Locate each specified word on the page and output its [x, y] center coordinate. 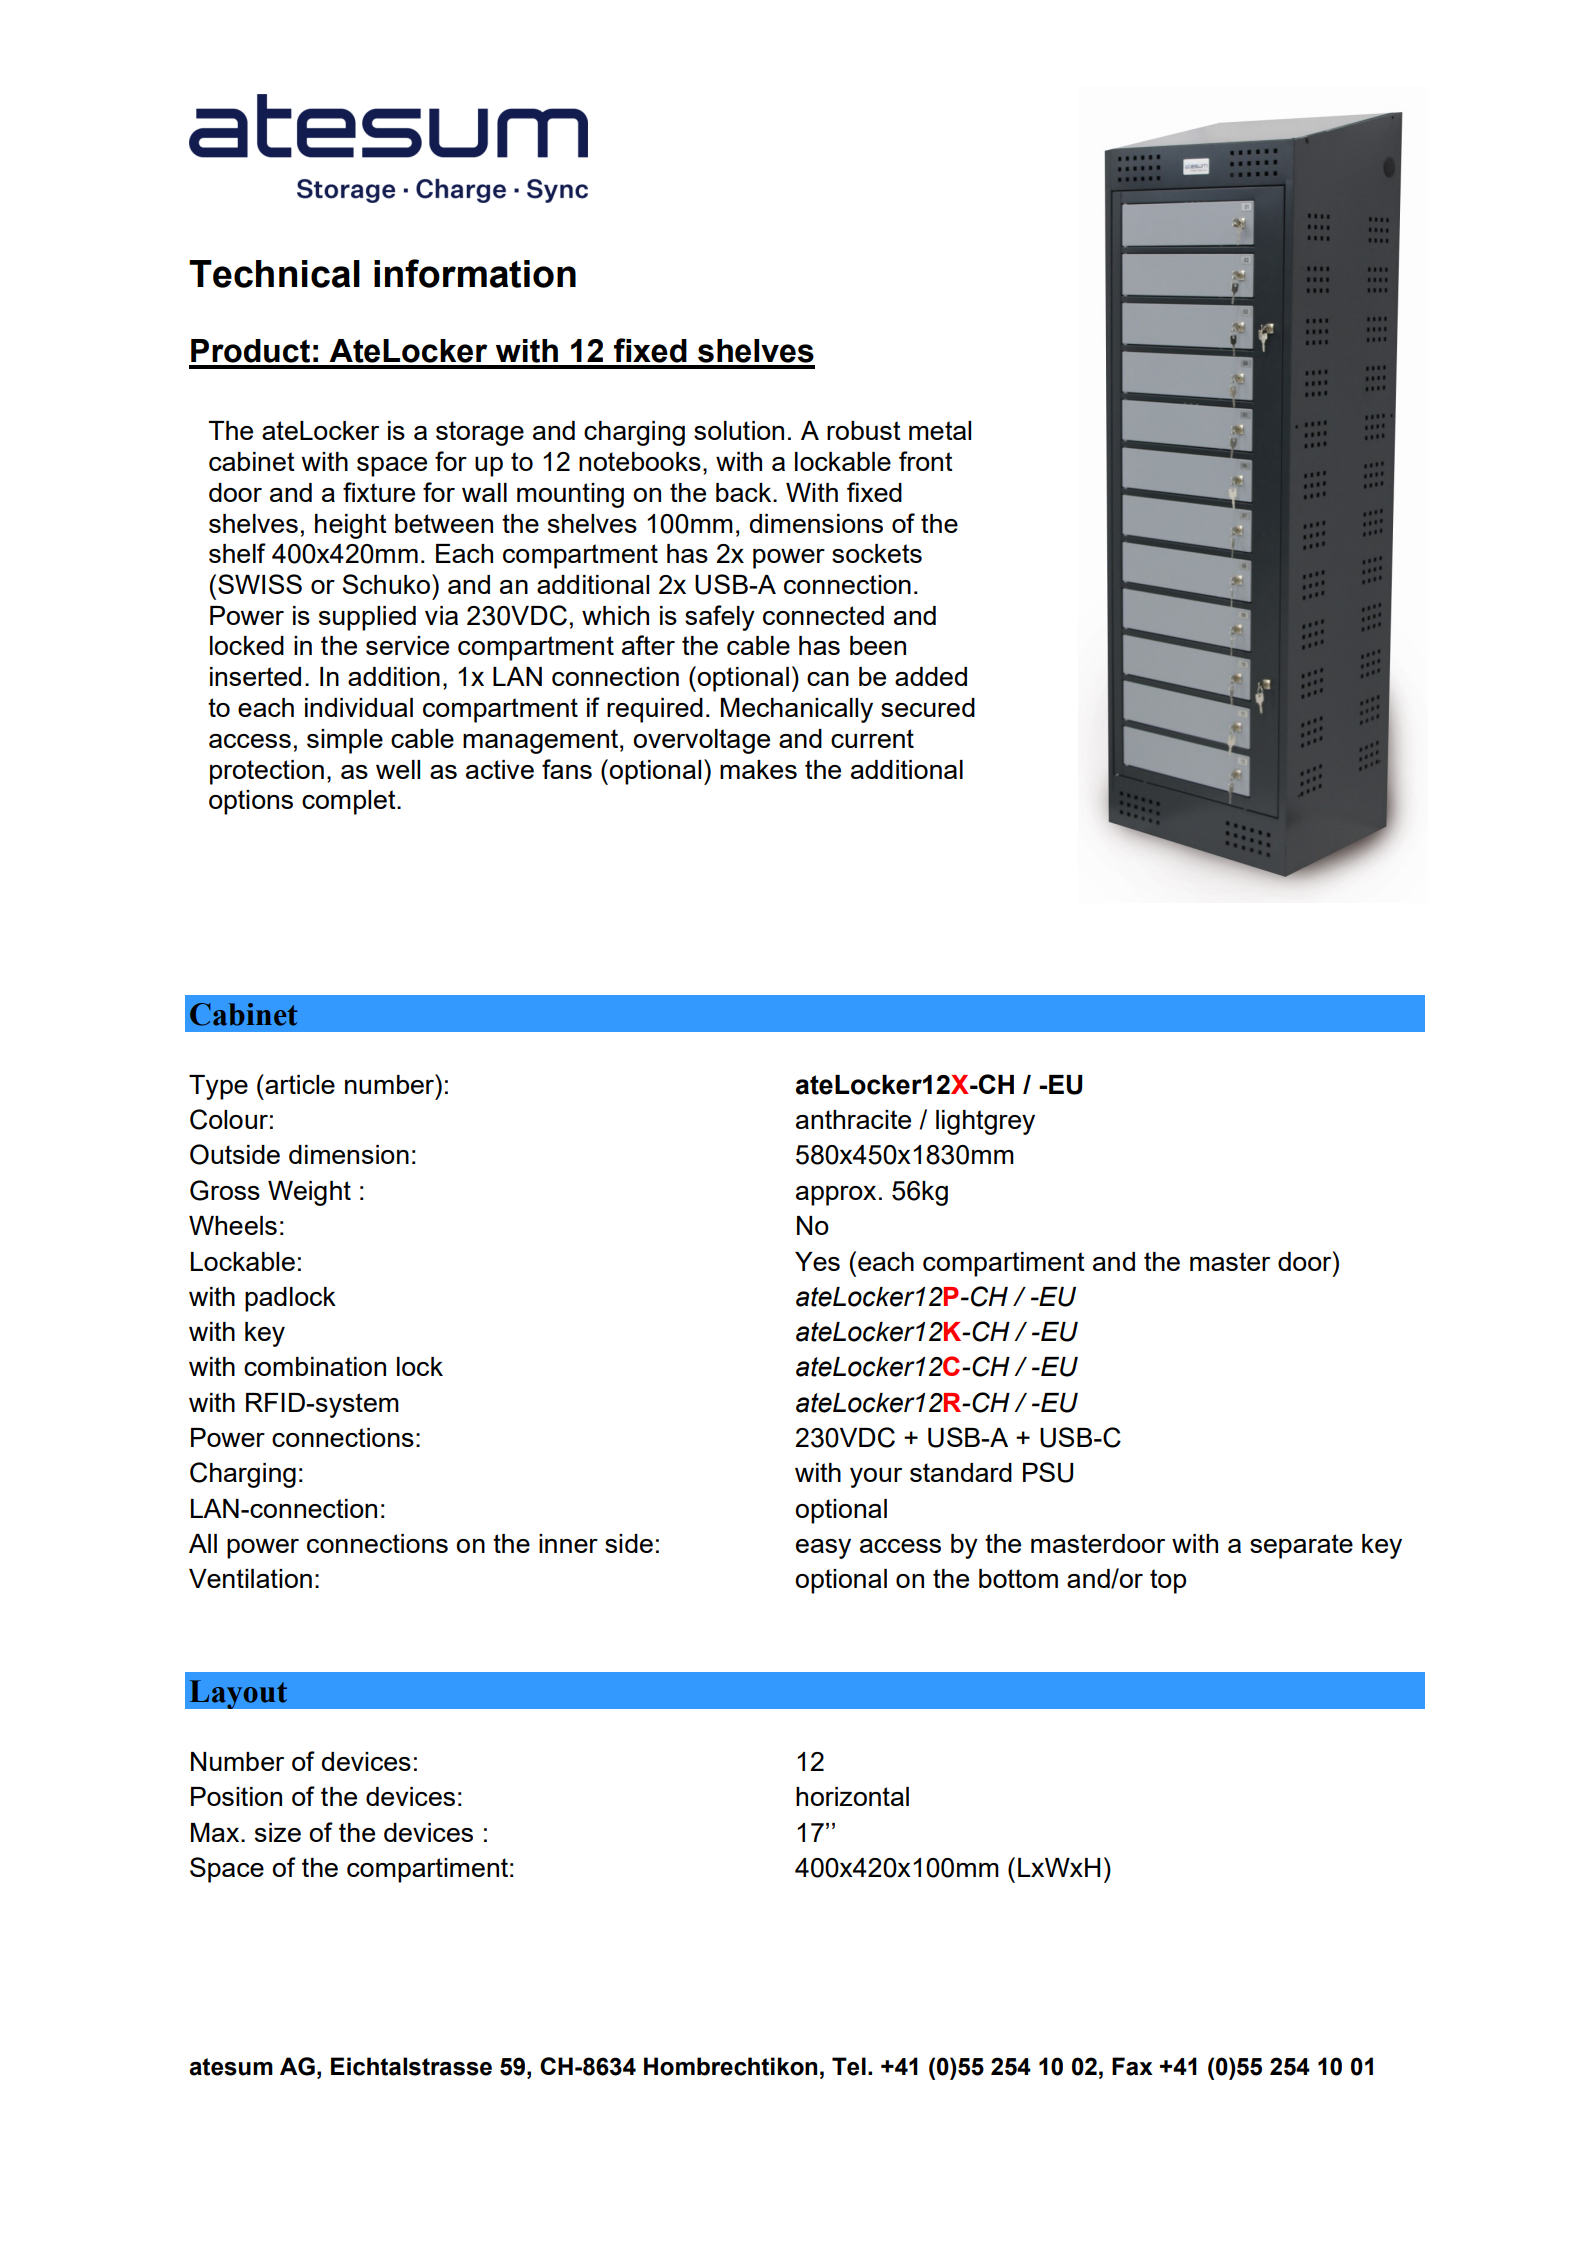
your [876, 1478]
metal [940, 430]
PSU [1048, 1472]
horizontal [852, 1796]
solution [739, 430]
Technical [274, 274]
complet [350, 802]
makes [758, 769]
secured [928, 707]
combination [315, 1366]
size [278, 1832]
